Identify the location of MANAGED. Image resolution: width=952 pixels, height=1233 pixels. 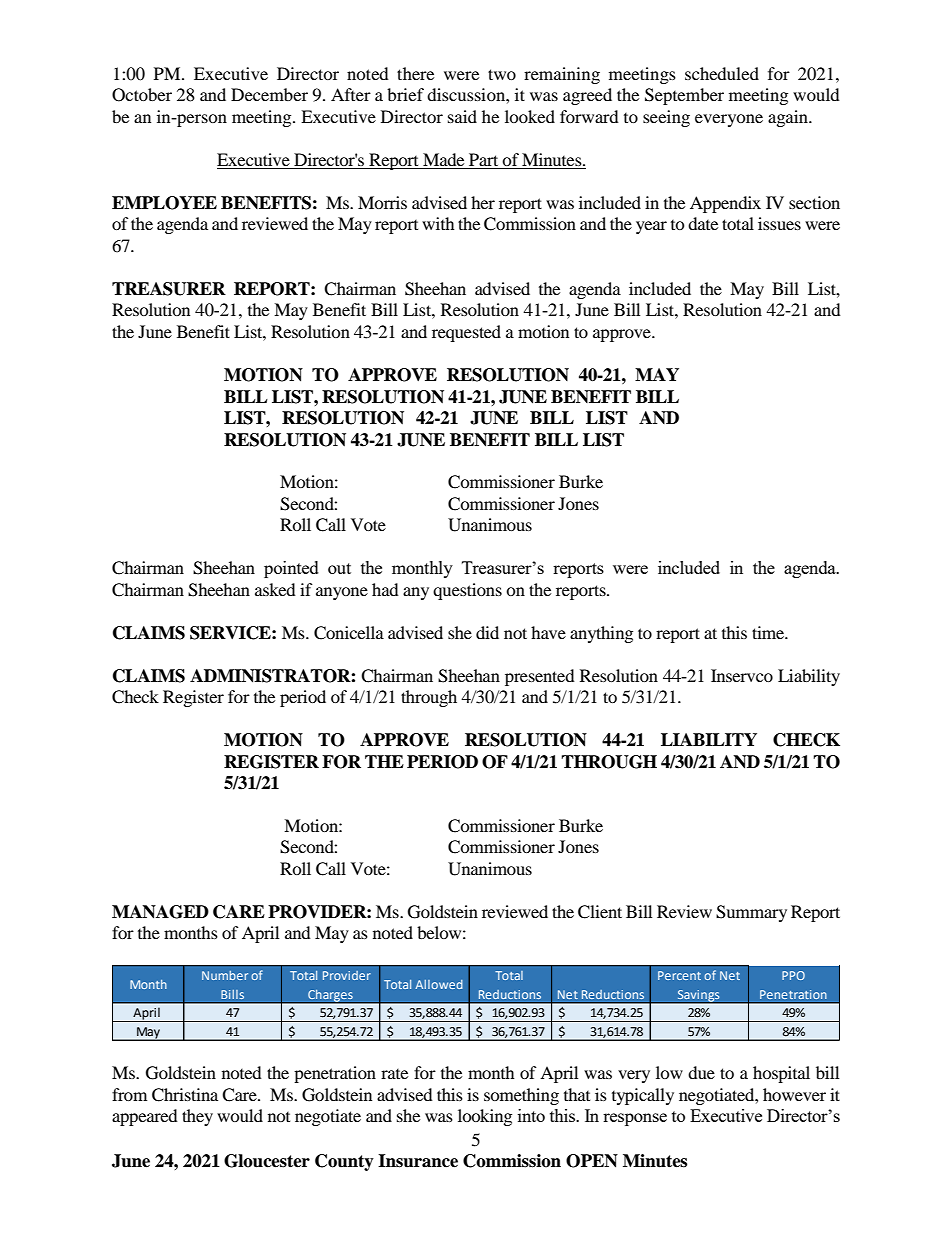
(160, 912).
